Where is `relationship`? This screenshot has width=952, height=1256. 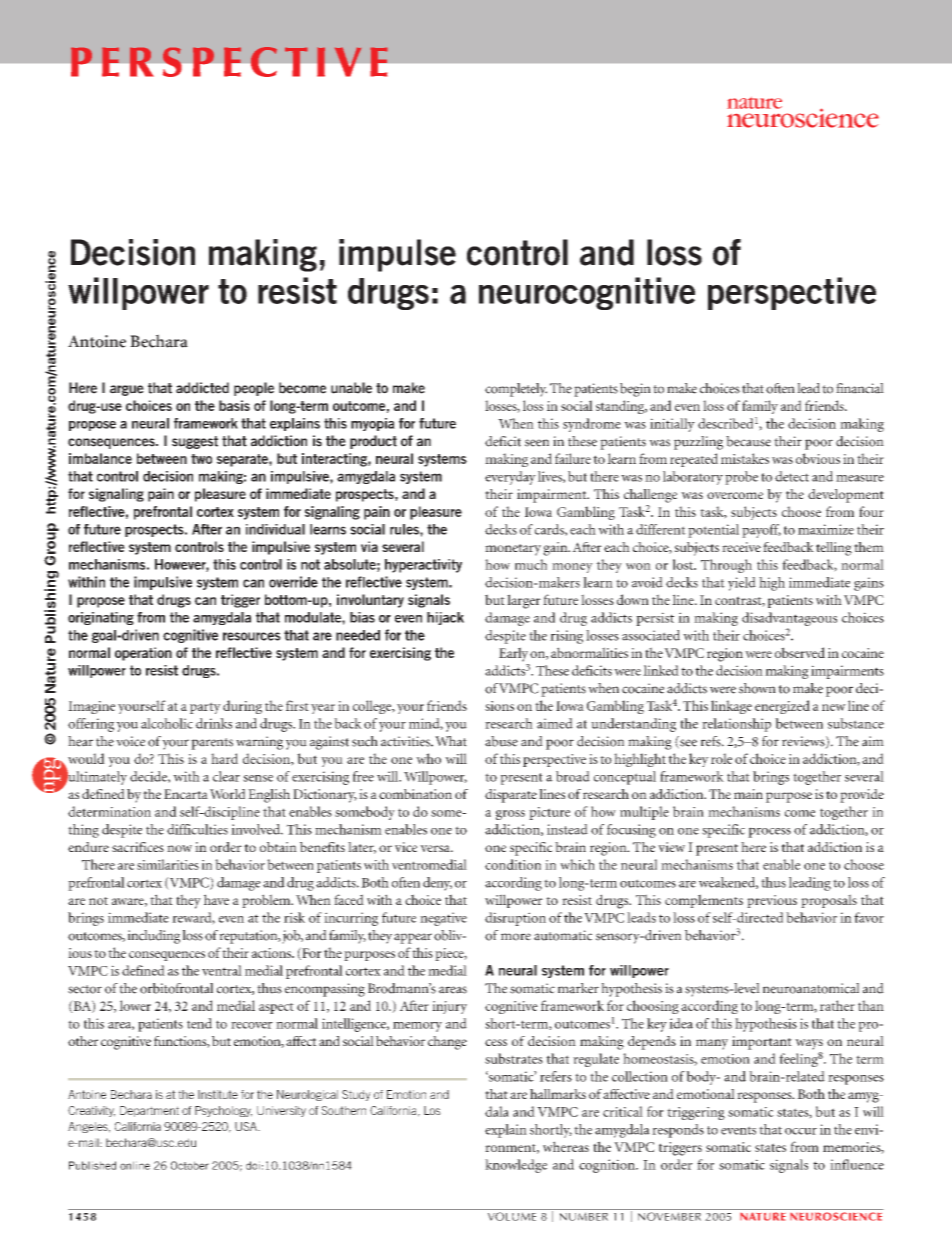 relationship is located at coordinates (736, 725).
